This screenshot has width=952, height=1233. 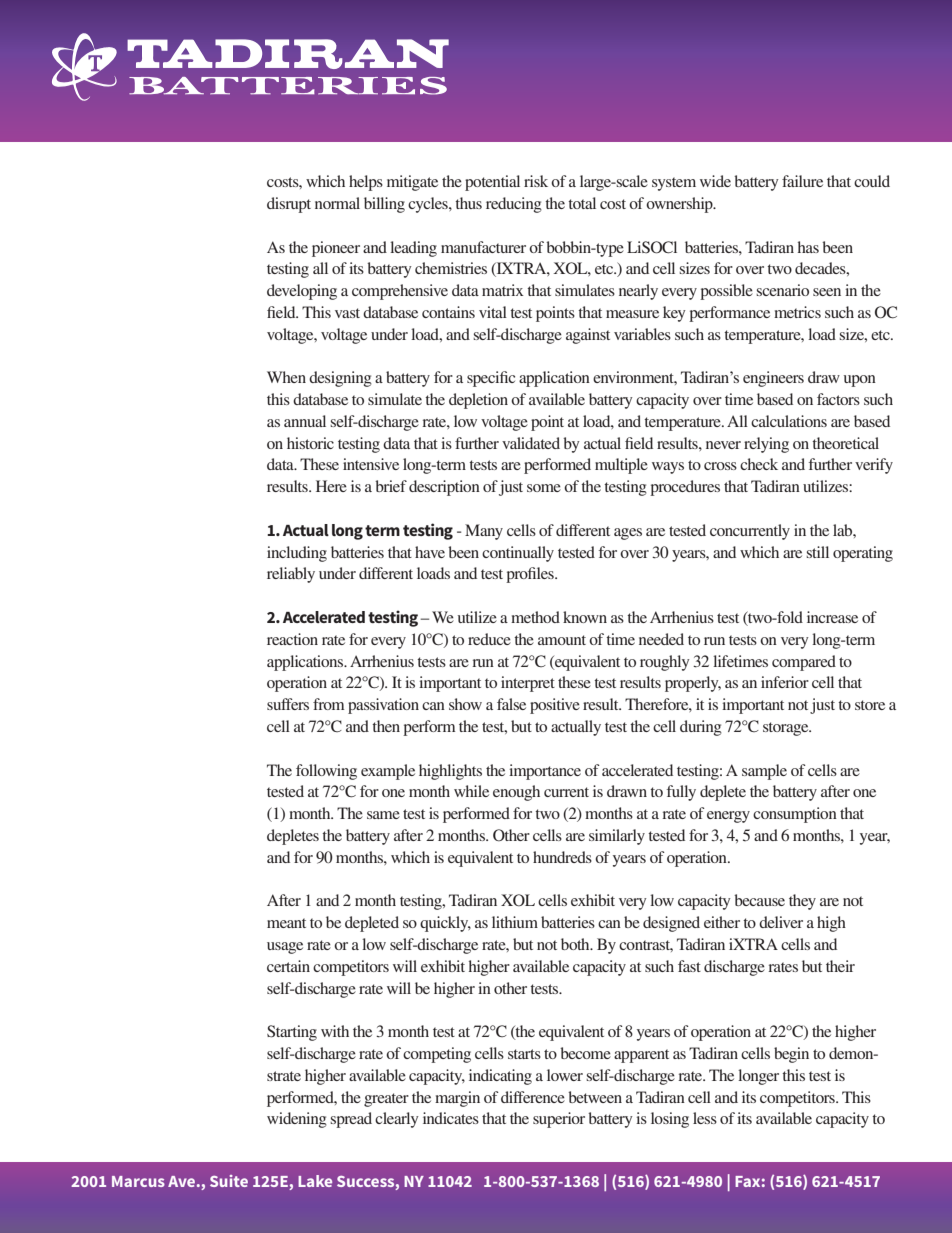 What do you see at coordinates (516, 793) in the screenshot?
I see `enough` at bounding box center [516, 793].
